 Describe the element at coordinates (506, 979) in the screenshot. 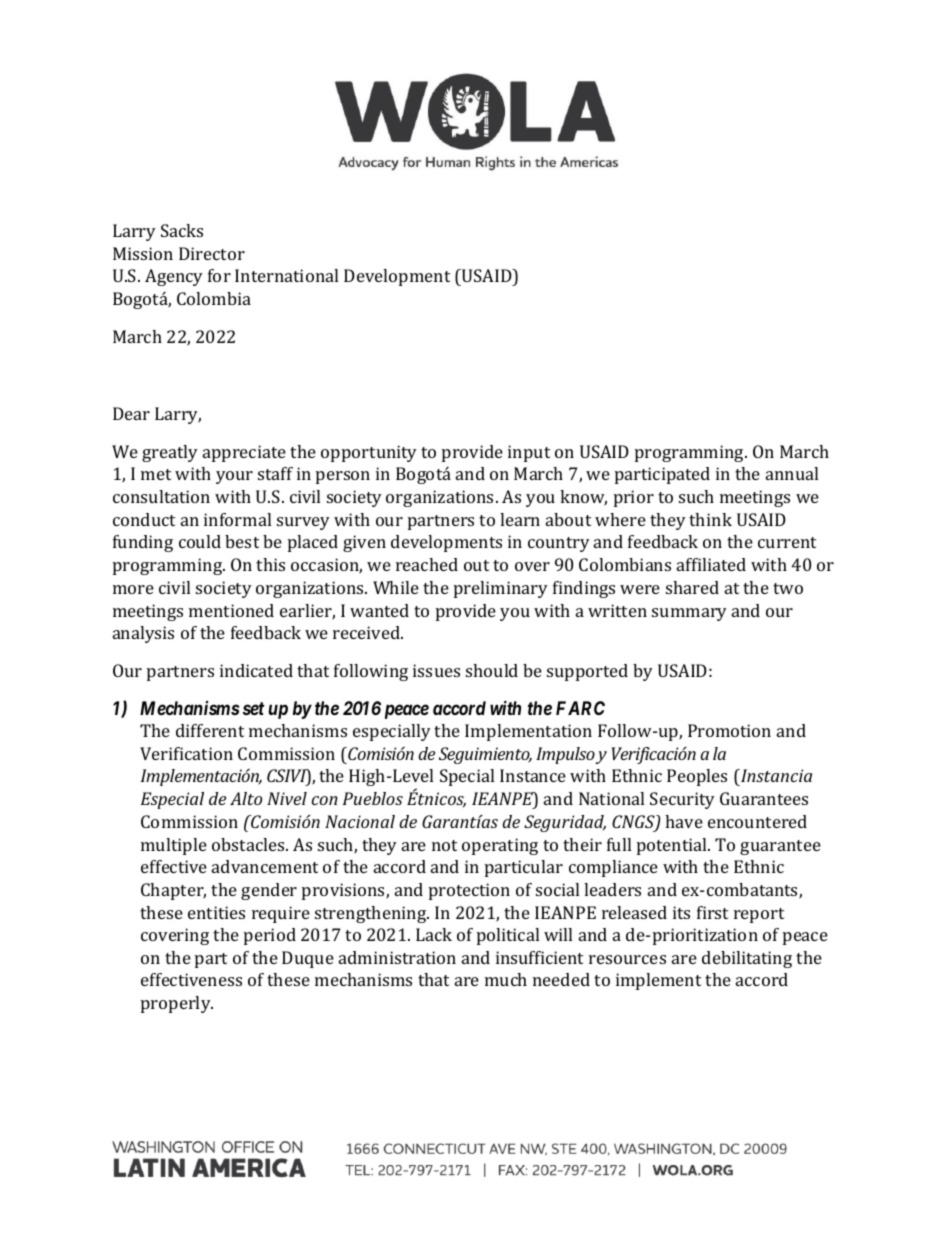

I see `much` at that location.
